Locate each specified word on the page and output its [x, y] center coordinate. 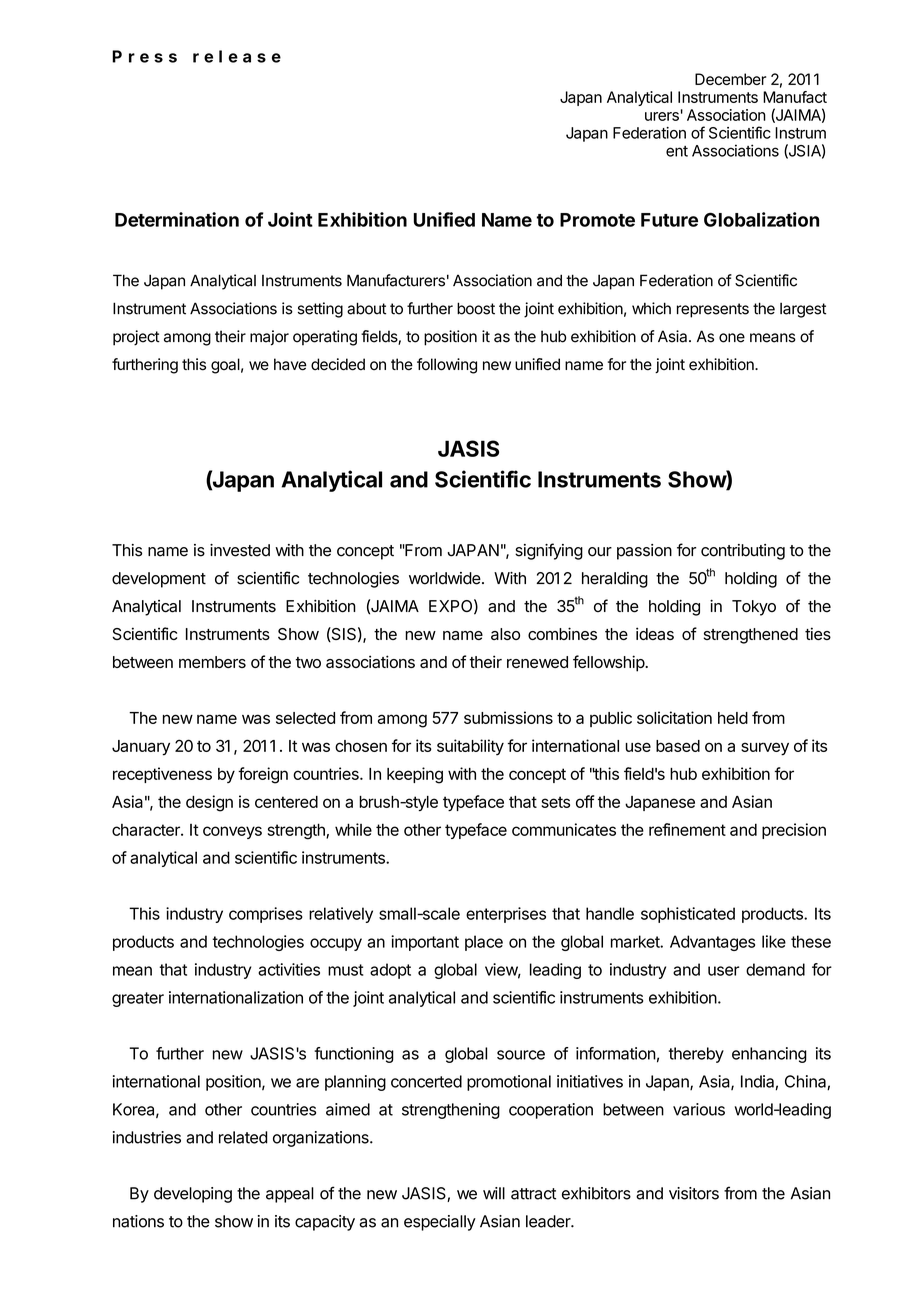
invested [240, 550]
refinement [687, 829]
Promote [597, 220]
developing [193, 1195]
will [494, 1193]
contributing [743, 552]
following [447, 366]
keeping [415, 775]
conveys [232, 832]
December [730, 79]
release [237, 56]
